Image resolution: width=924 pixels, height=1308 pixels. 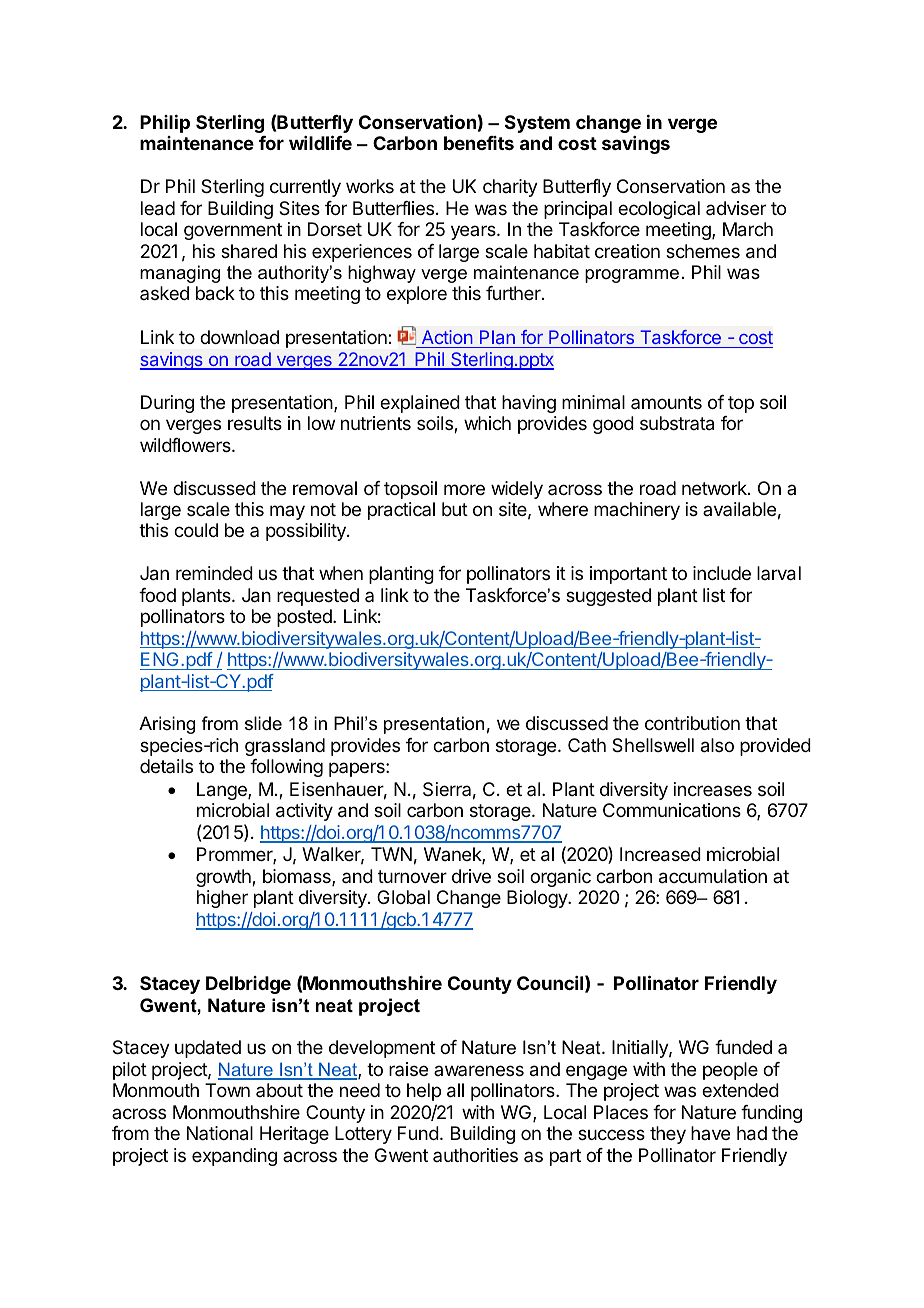 What do you see at coordinates (736, 208) in the screenshot?
I see `adviser` at bounding box center [736, 208].
